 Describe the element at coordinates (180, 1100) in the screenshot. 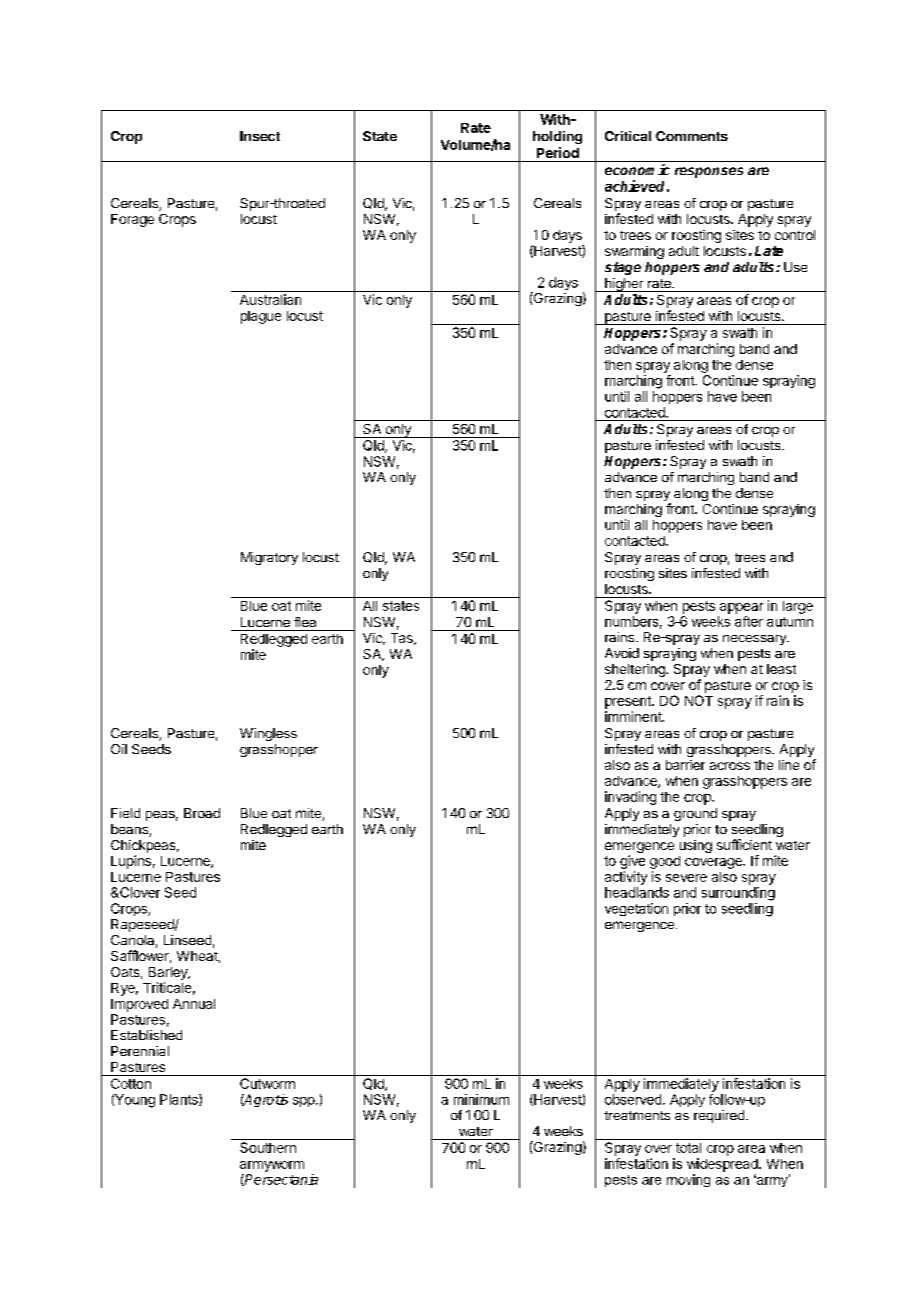

I see `Plants` at that location.
